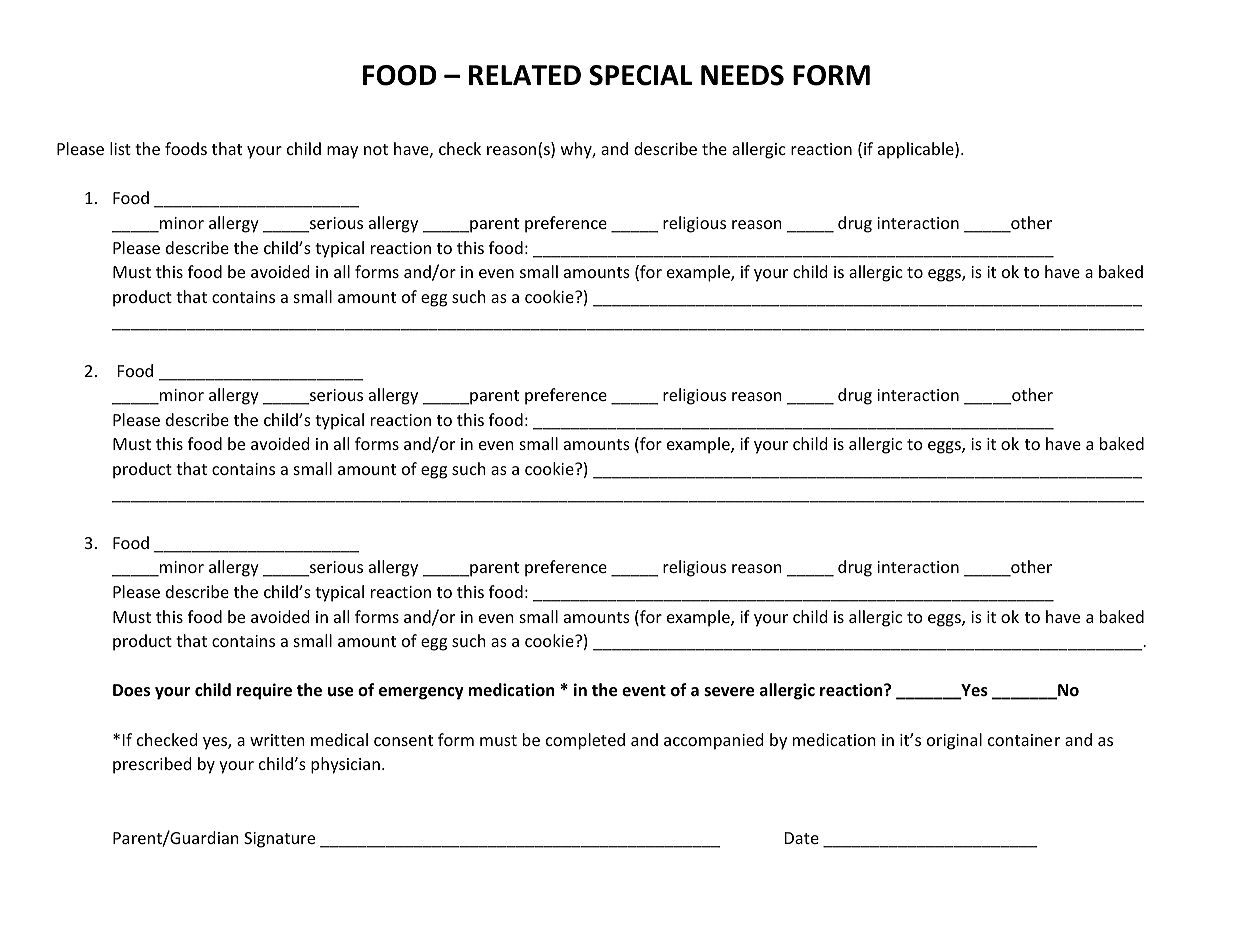 Image resolution: width=1233 pixels, height=952 pixels. What do you see at coordinates (421, 693) in the document?
I see `emergency` at bounding box center [421, 693].
